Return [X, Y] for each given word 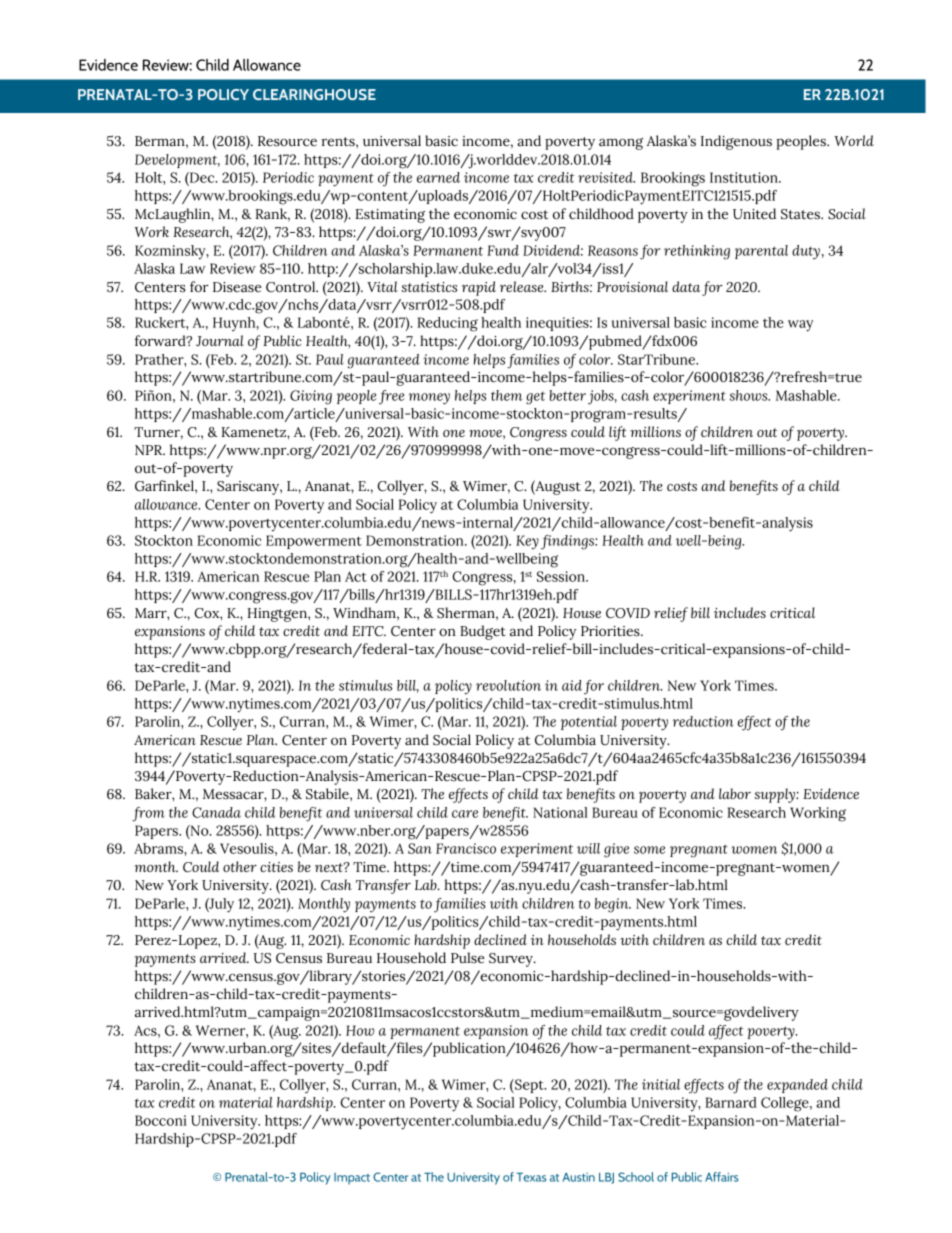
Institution [745, 177]
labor [735, 793]
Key [527, 542]
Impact [352, 1179]
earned [438, 177]
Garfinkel [165, 486]
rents [339, 142]
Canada [216, 812]
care [465, 814]
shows [750, 395]
